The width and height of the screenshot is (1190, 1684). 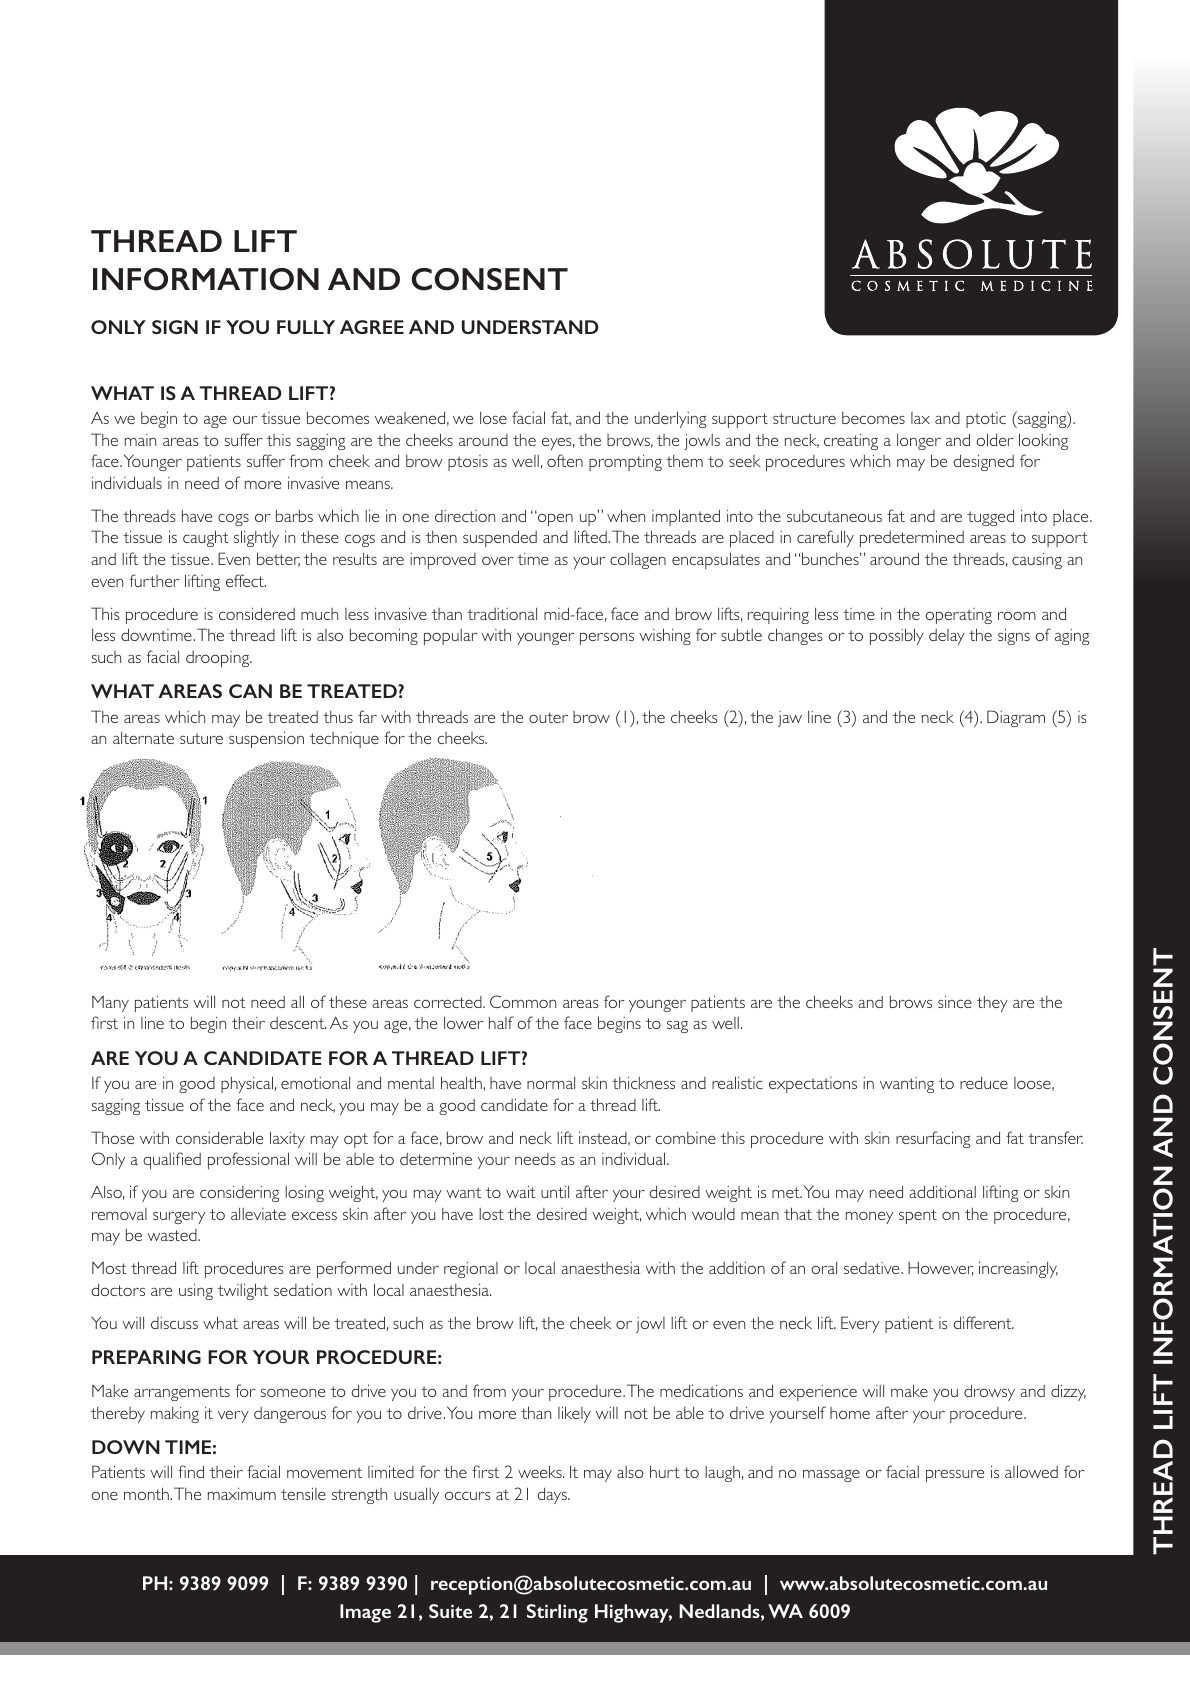 What do you see at coordinates (201, 738) in the screenshot?
I see `suture` at bounding box center [201, 738].
